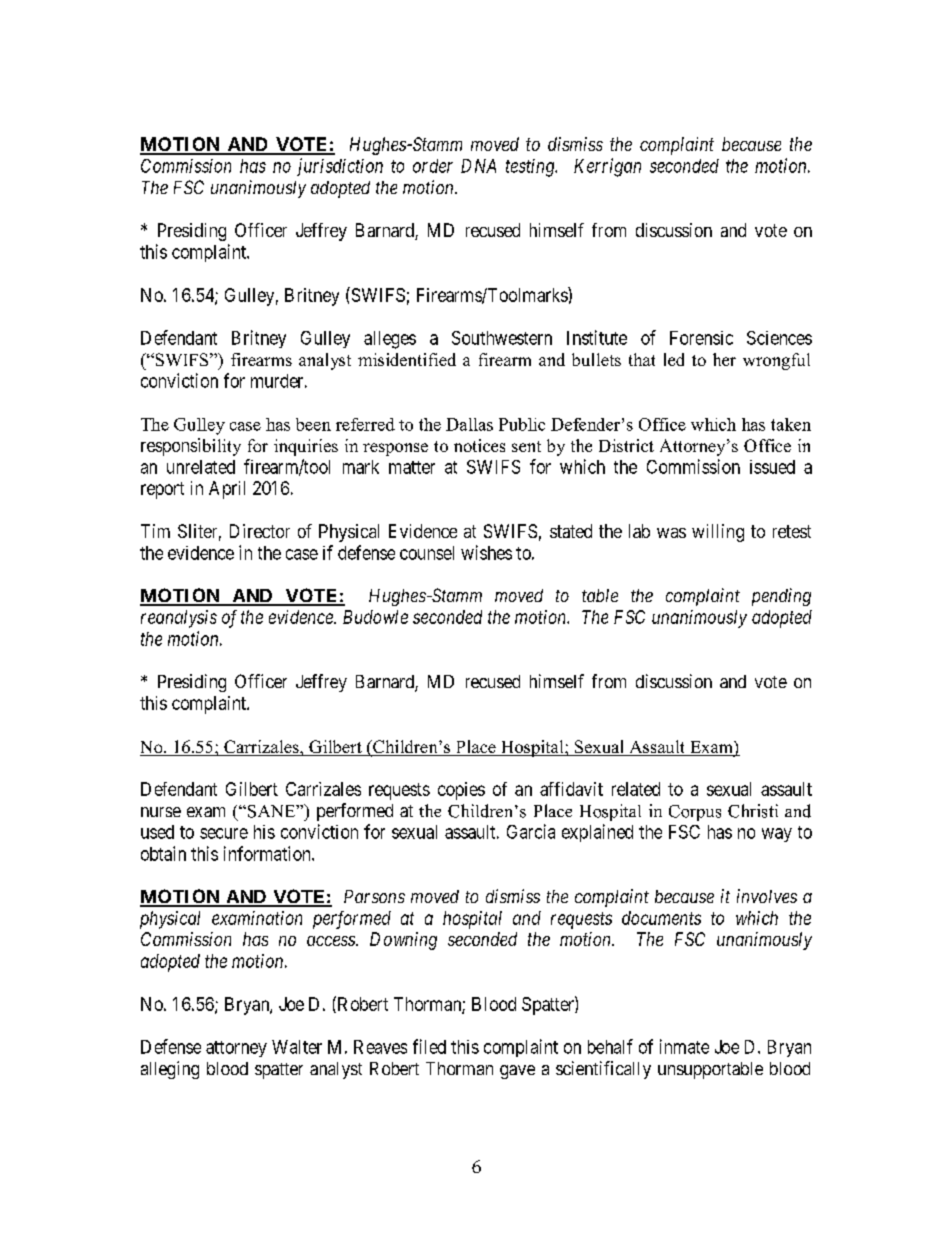 The width and height of the screenshot is (952, 1233). Describe the element at coordinates (297, 1047) in the screenshot. I see `Walter` at that location.
